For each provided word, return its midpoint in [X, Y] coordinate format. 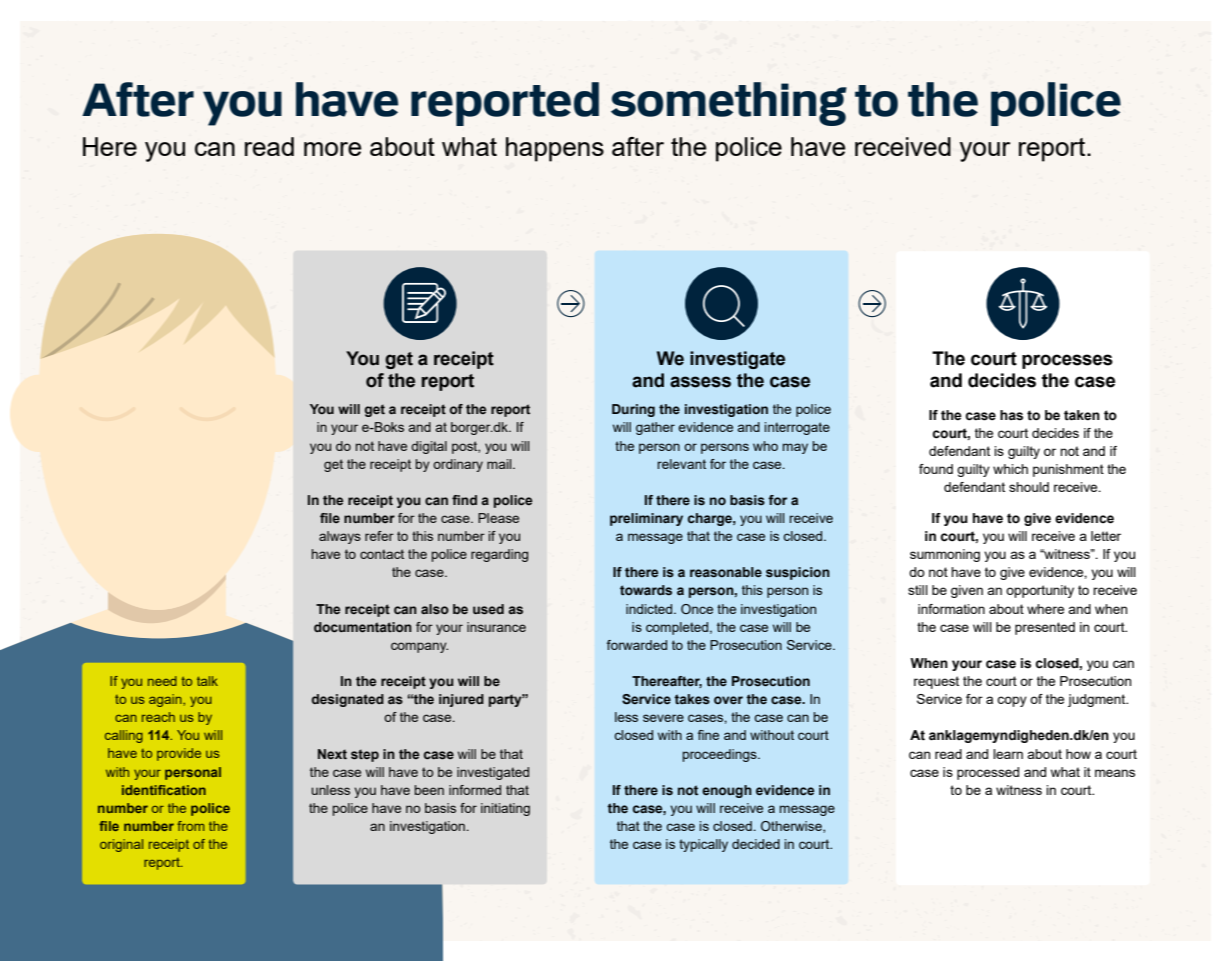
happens [555, 149]
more [333, 149]
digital [429, 447]
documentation [363, 627]
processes [1067, 361]
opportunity [1040, 591]
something [729, 104]
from [190, 826]
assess [700, 382]
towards [646, 590]
